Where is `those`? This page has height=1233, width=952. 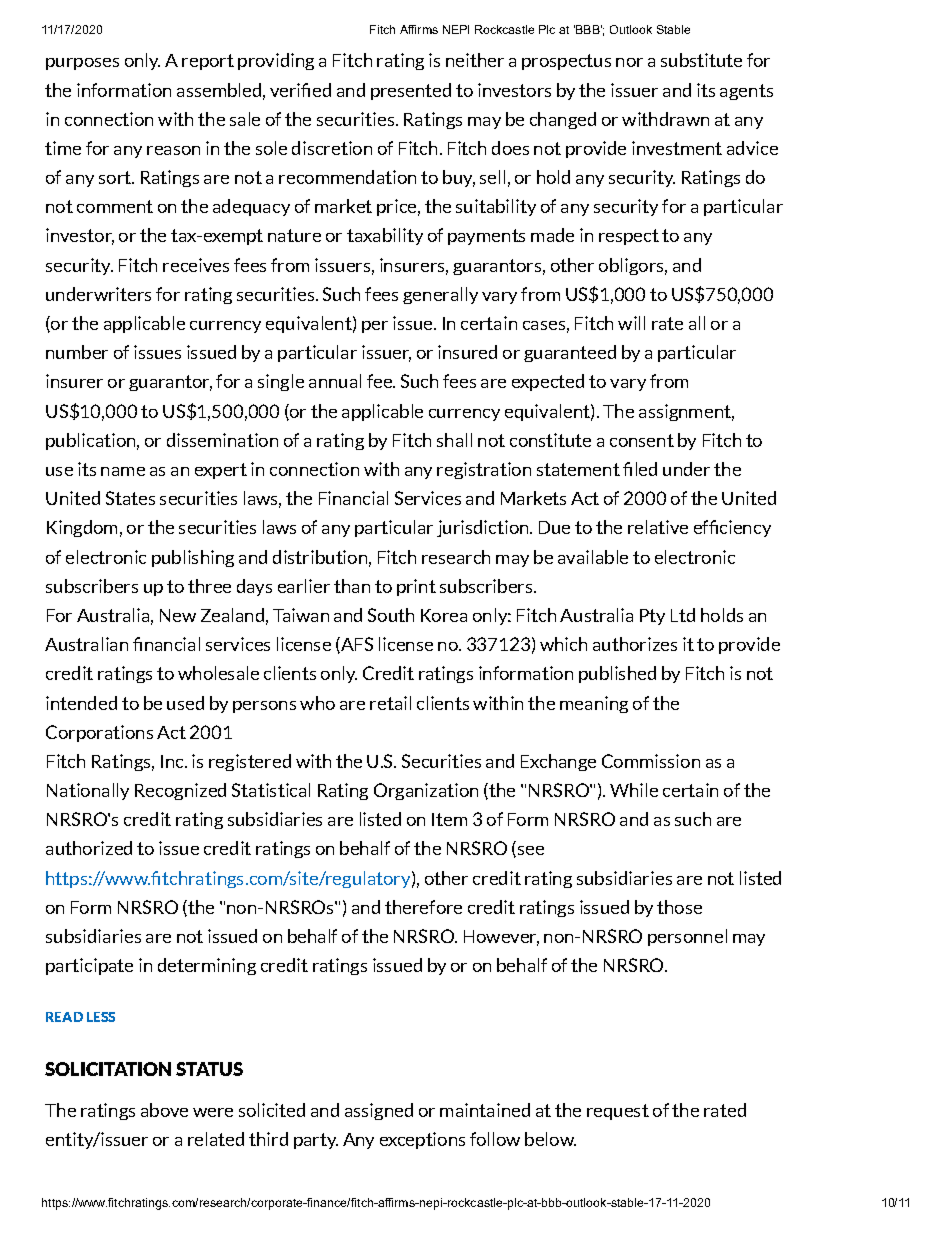 those is located at coordinates (679, 907).
